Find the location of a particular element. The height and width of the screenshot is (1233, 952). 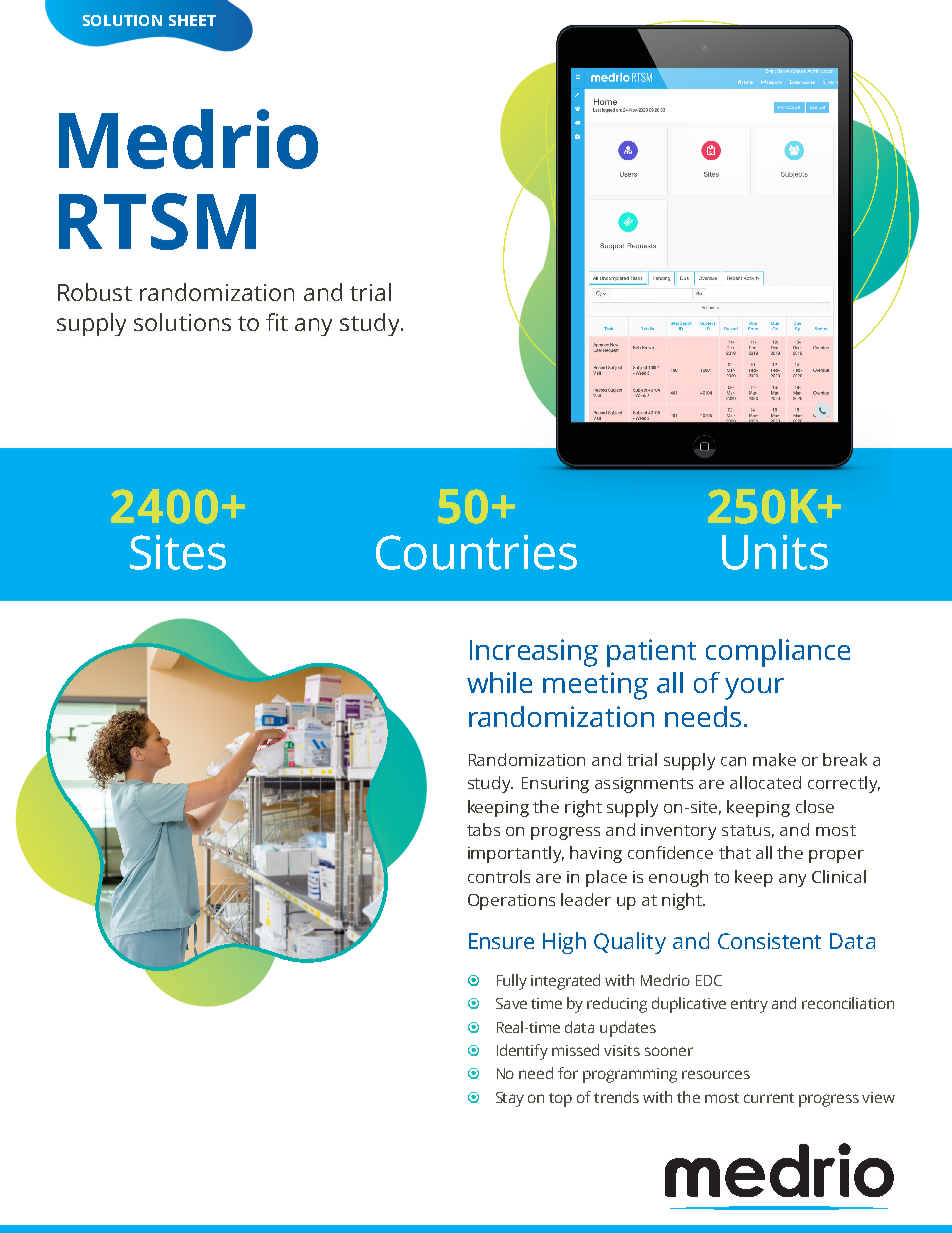

Units is located at coordinates (775, 552).
